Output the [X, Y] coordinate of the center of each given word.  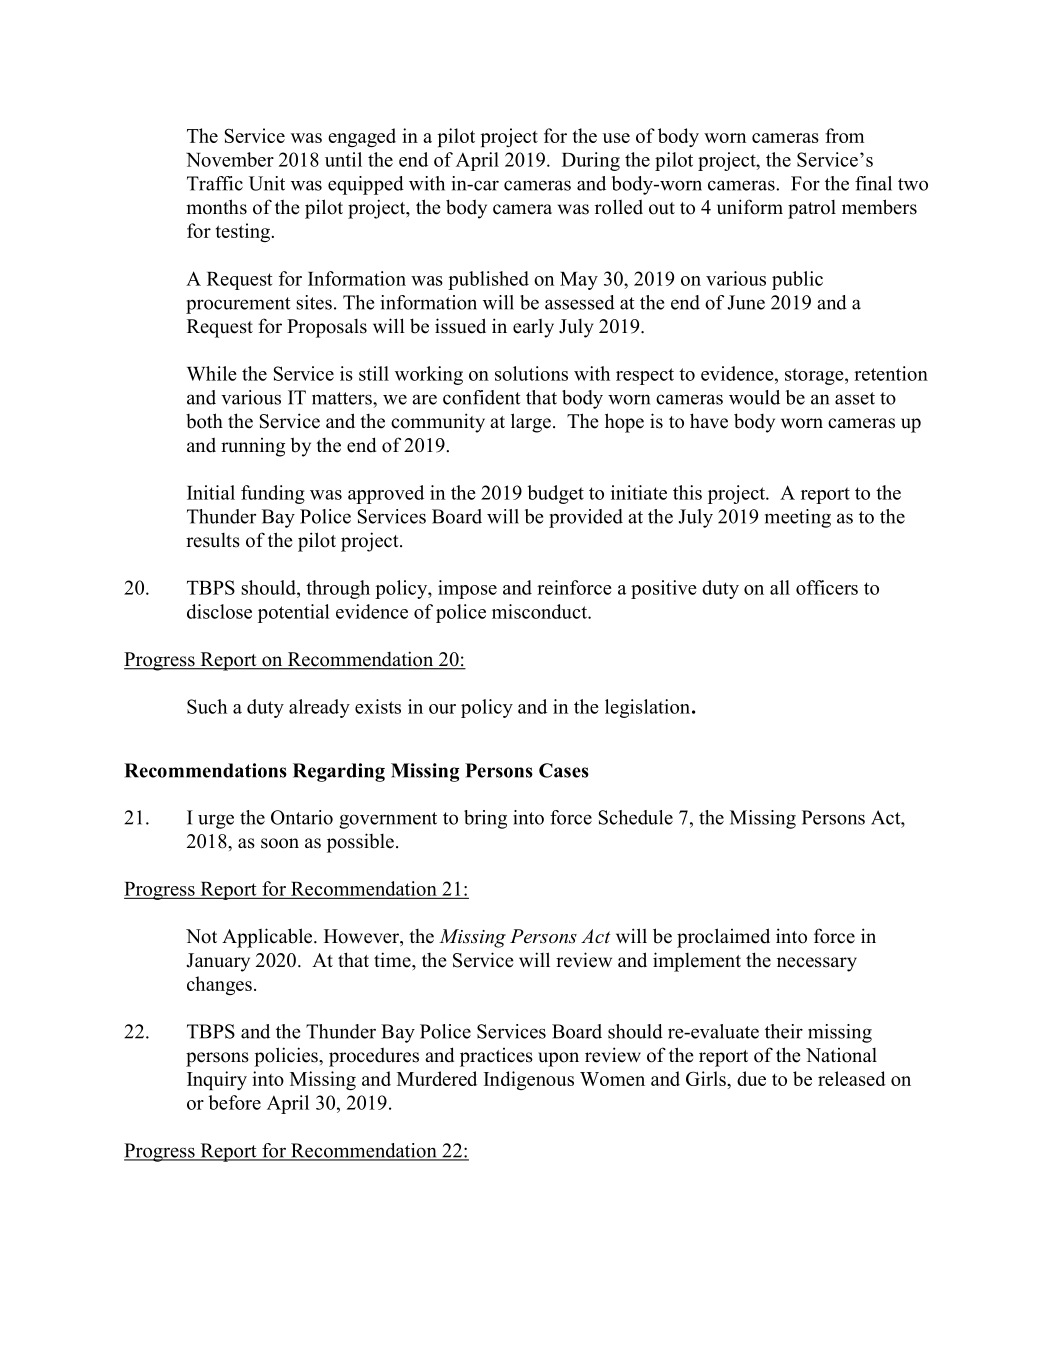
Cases [564, 770]
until [343, 159]
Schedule [636, 817]
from [844, 135]
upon [558, 1059]
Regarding [339, 772]
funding [273, 494]
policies [287, 1057]
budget [555, 494]
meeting [798, 518]
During [591, 161]
